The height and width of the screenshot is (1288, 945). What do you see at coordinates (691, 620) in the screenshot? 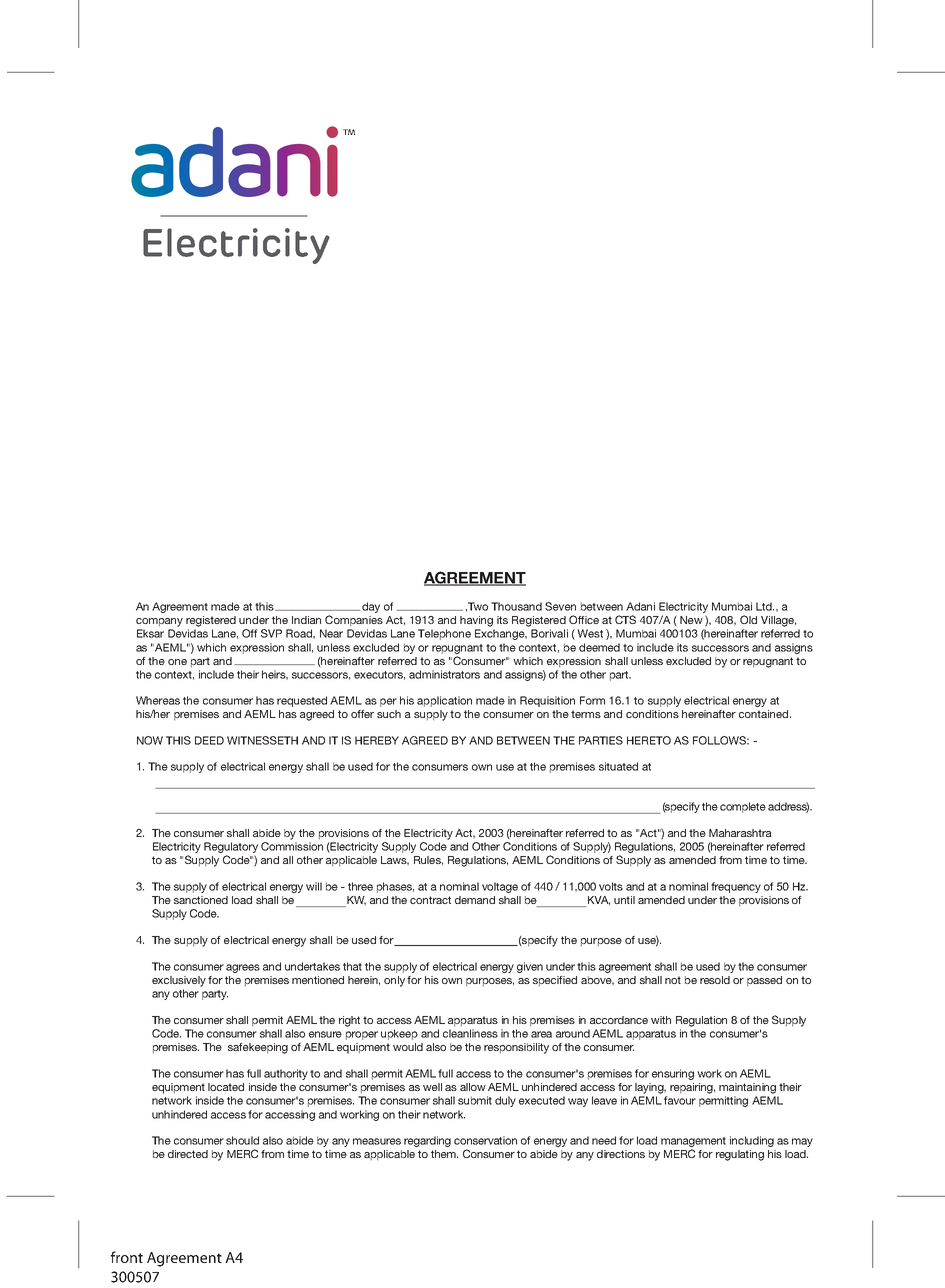
I see `New` at bounding box center [691, 620].
